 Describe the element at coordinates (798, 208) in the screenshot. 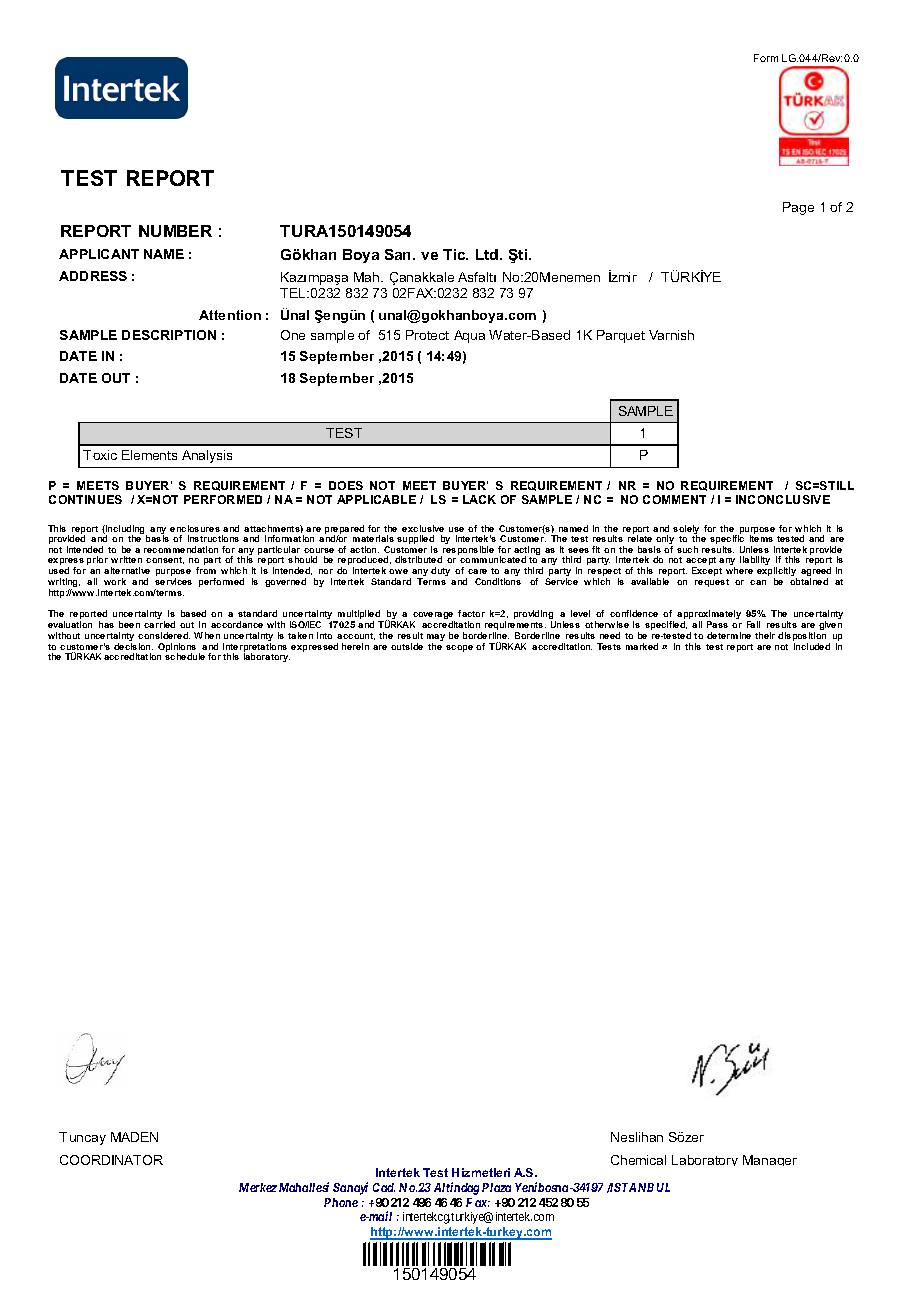

I see `Page` at that location.
